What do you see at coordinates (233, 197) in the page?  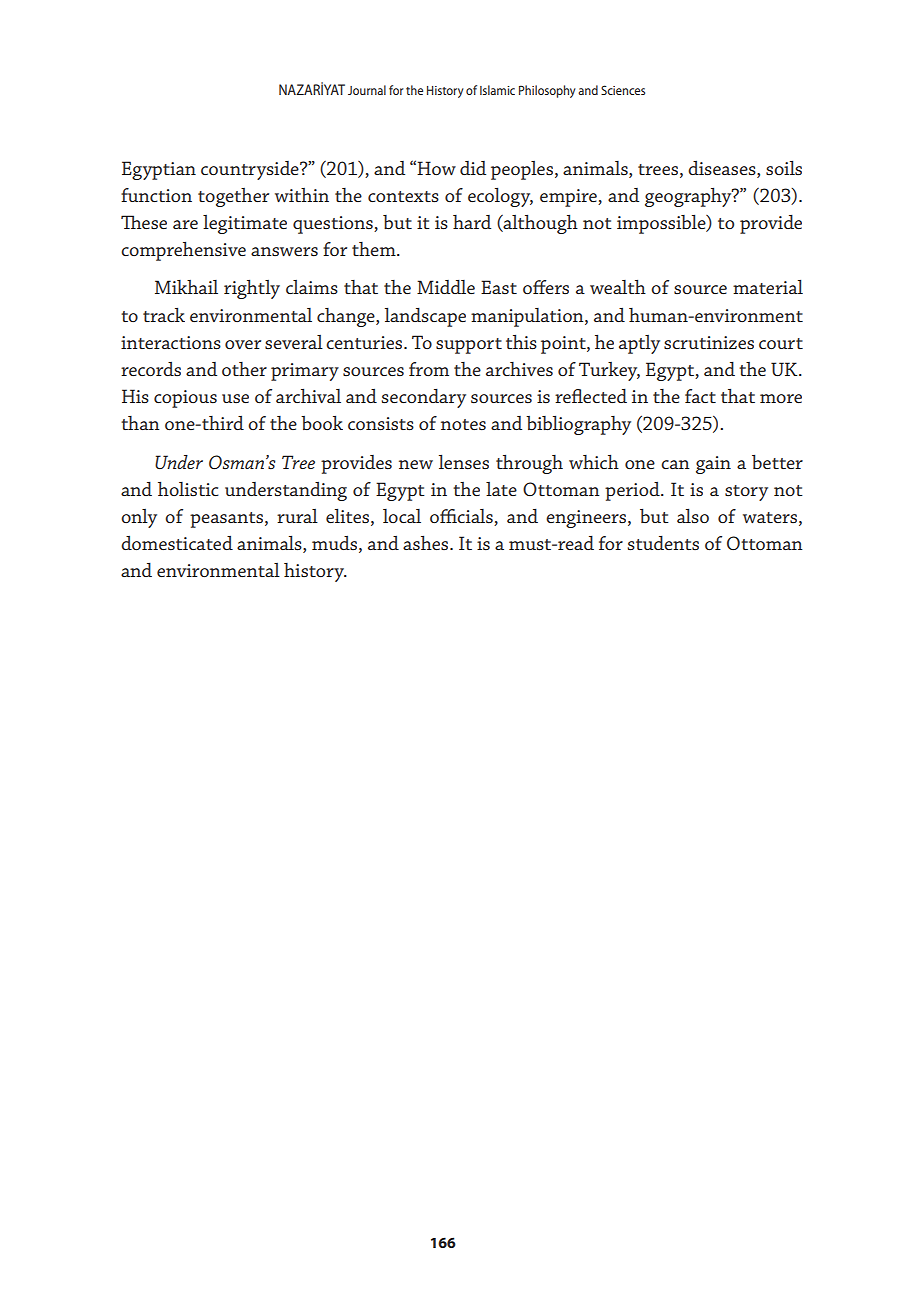 I see `together` at bounding box center [233, 197].
